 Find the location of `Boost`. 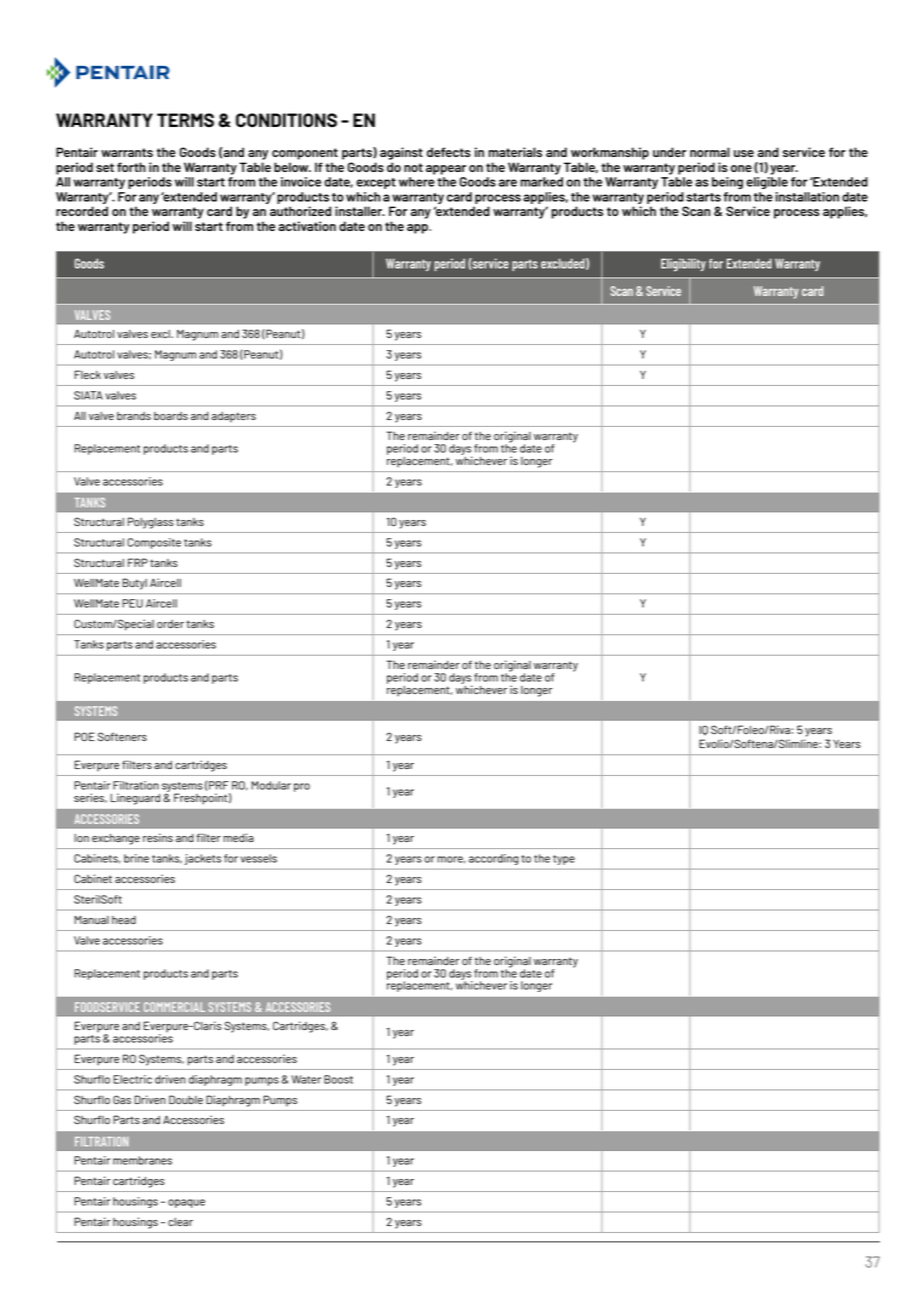

Boost is located at coordinates (338, 1079).
